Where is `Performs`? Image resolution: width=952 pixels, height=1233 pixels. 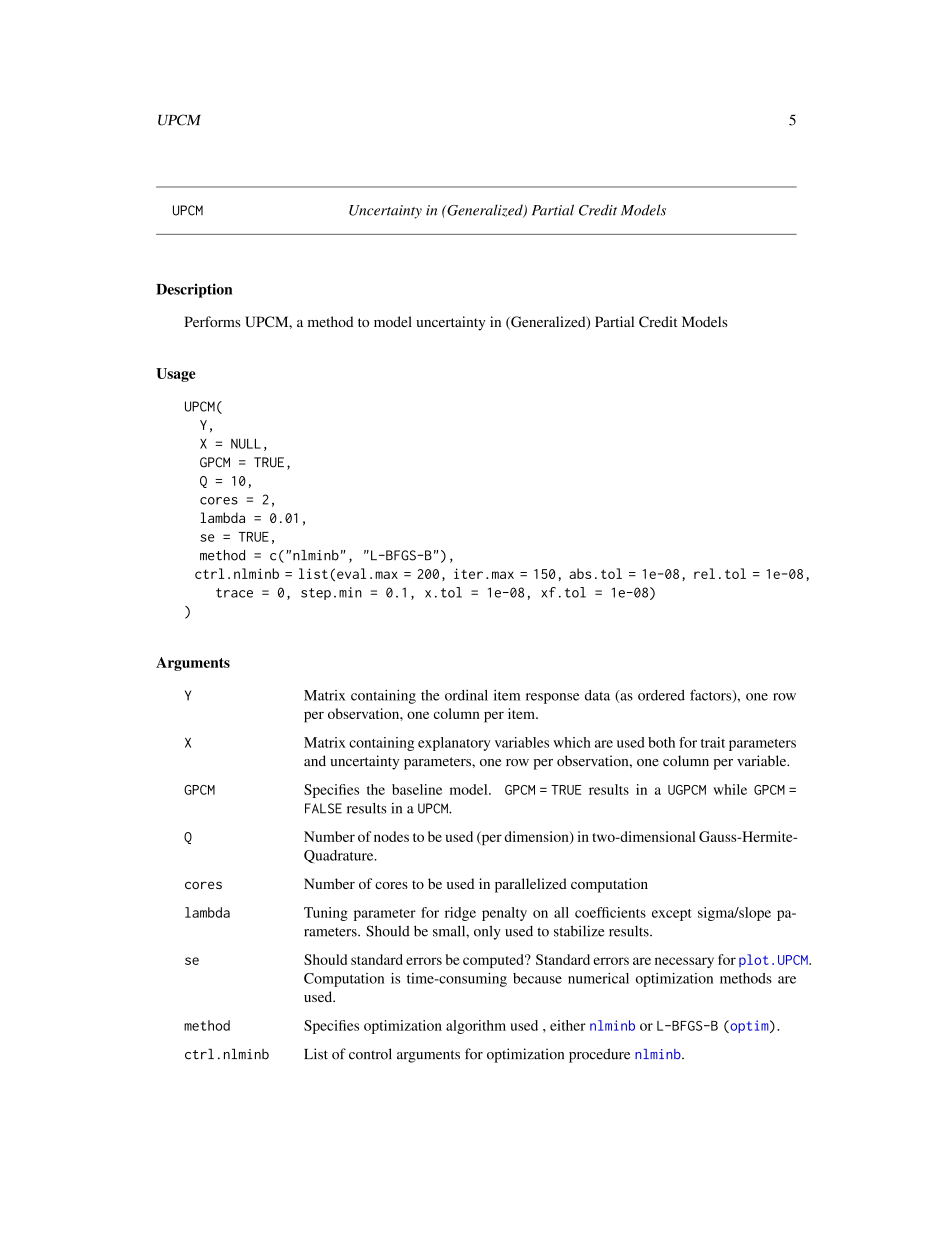
Performs is located at coordinates (212, 321).
